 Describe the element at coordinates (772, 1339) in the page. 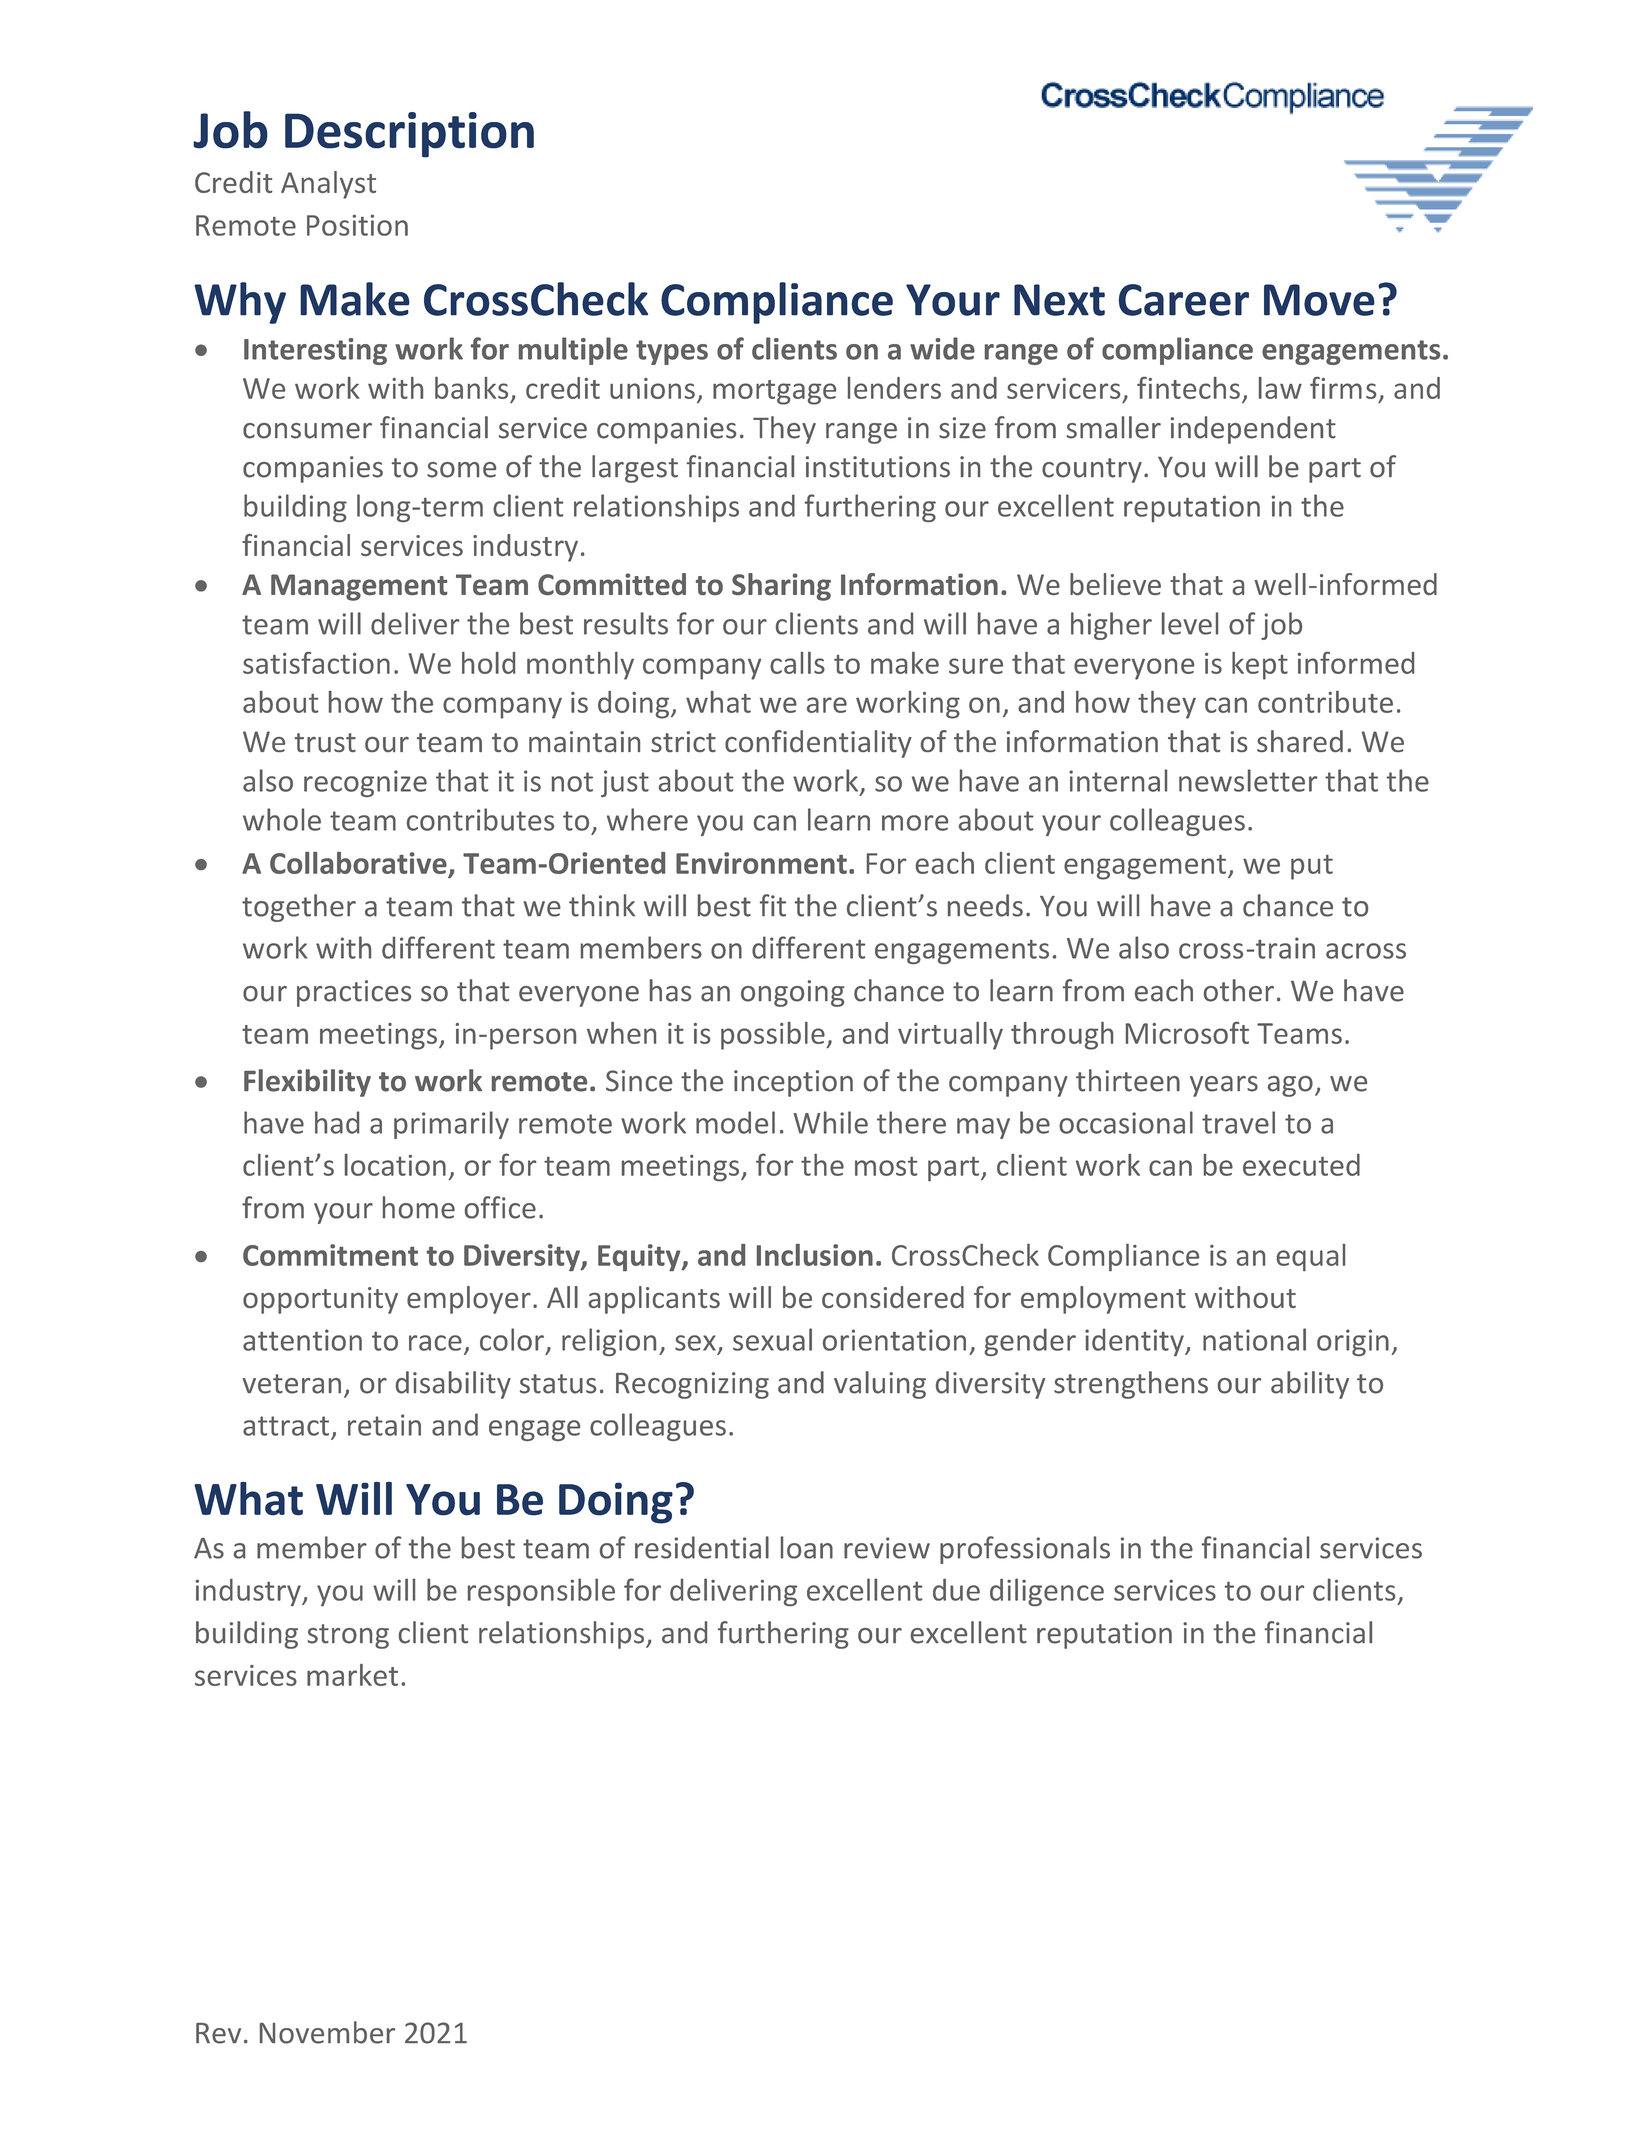

I see `sexual` at that location.
